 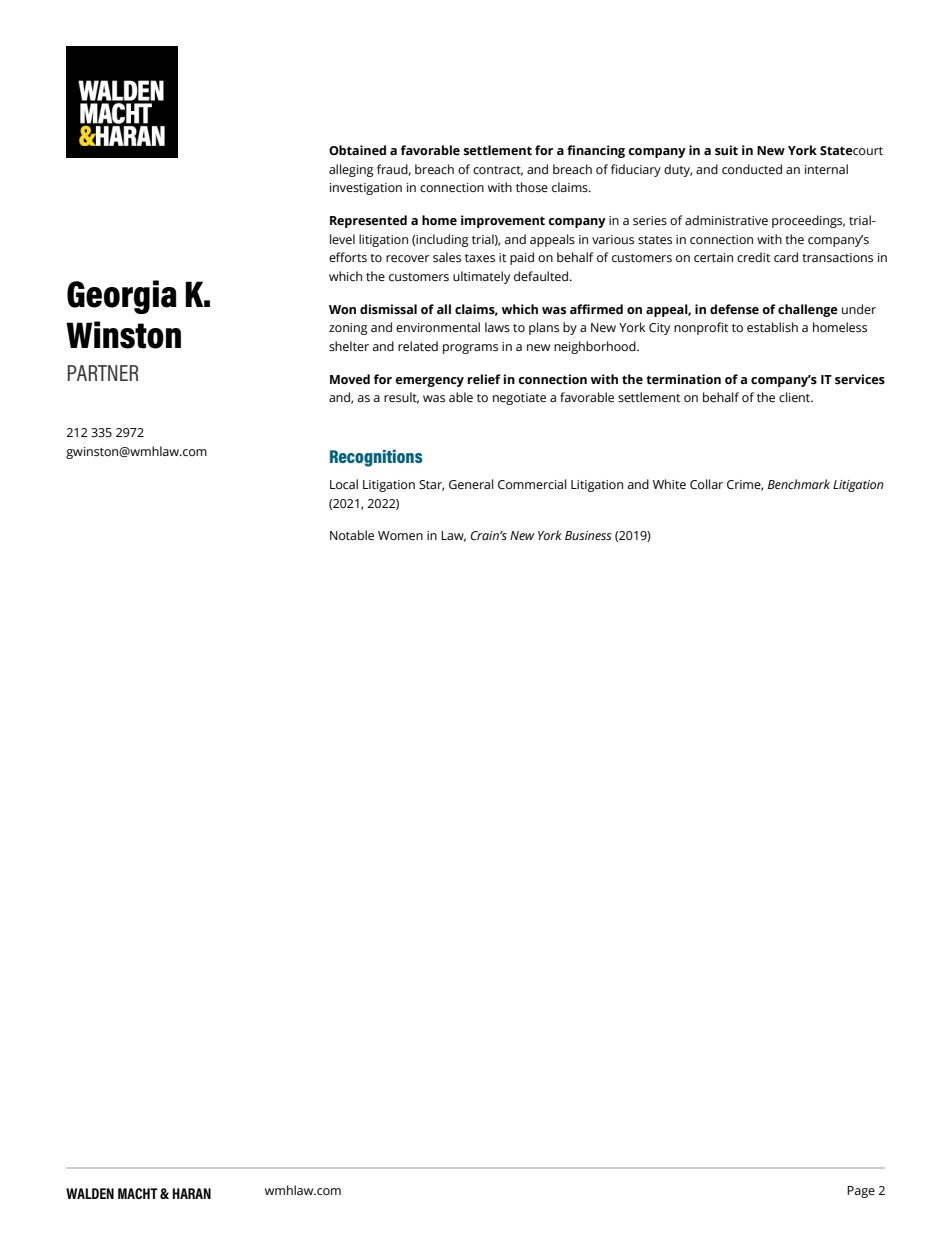 What do you see at coordinates (351, 170) in the screenshot?
I see `alleging` at bounding box center [351, 170].
